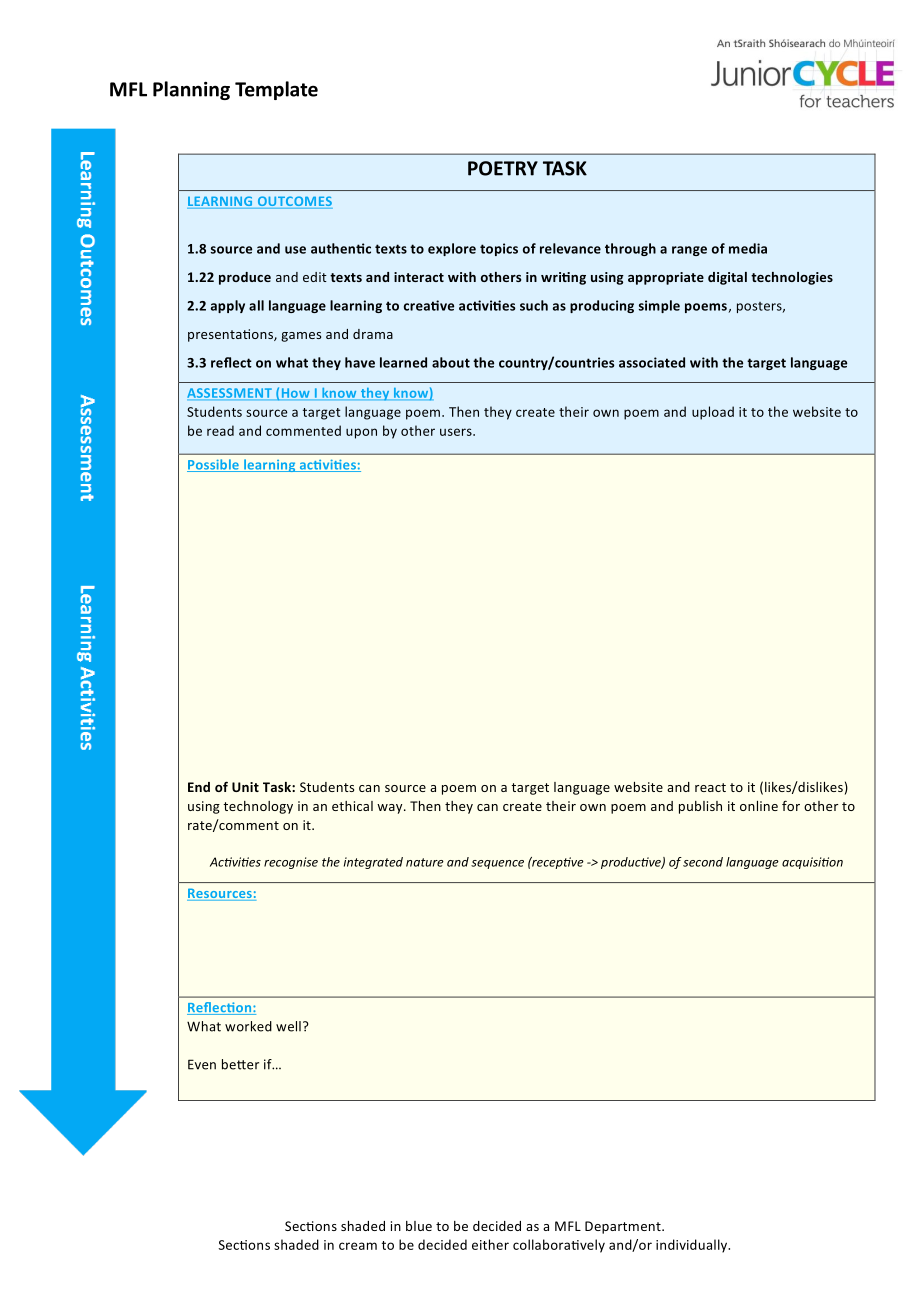 The height and width of the document is (1309, 924). I want to click on way, so click(391, 809).
